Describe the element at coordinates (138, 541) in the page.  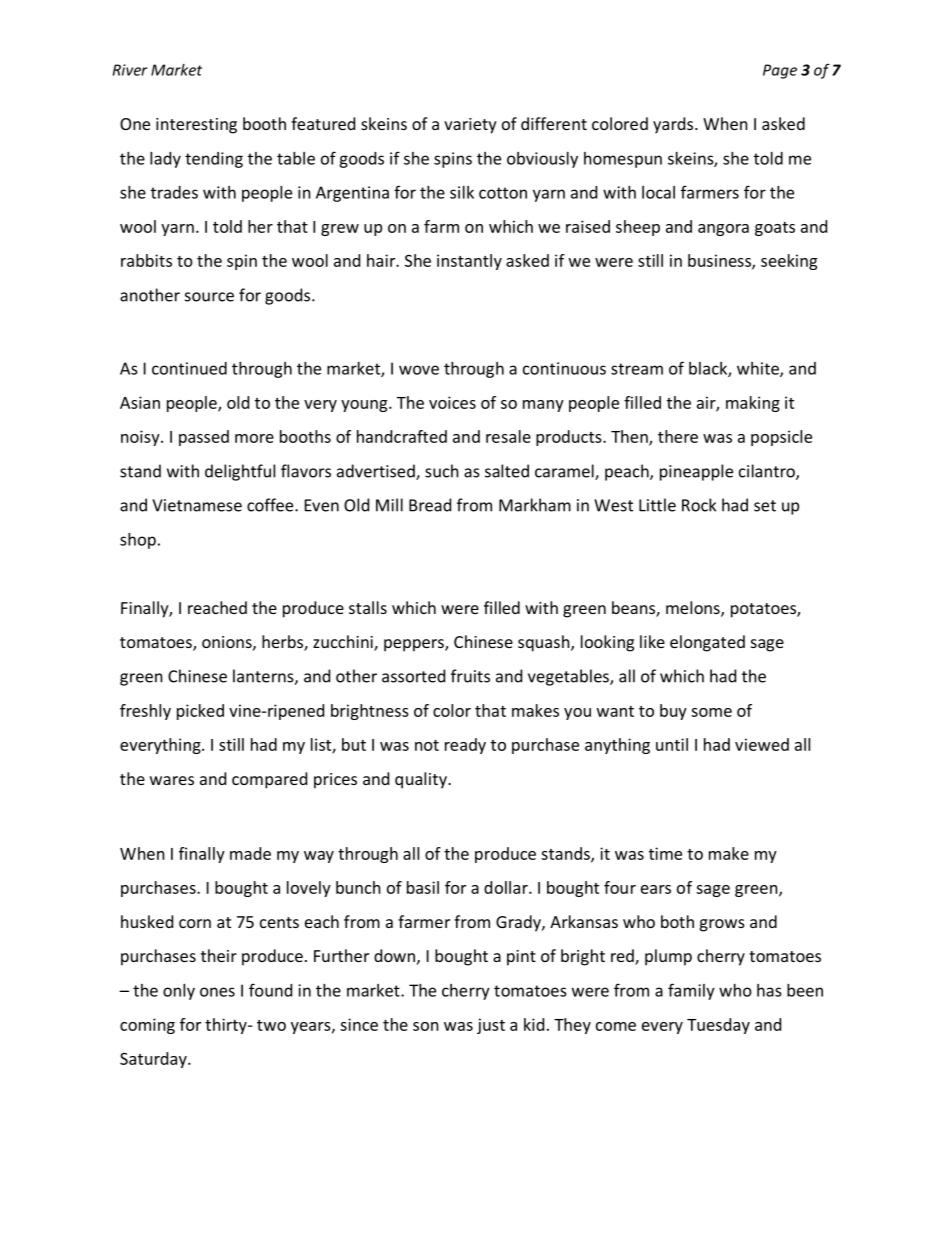
I see `shop` at that location.
